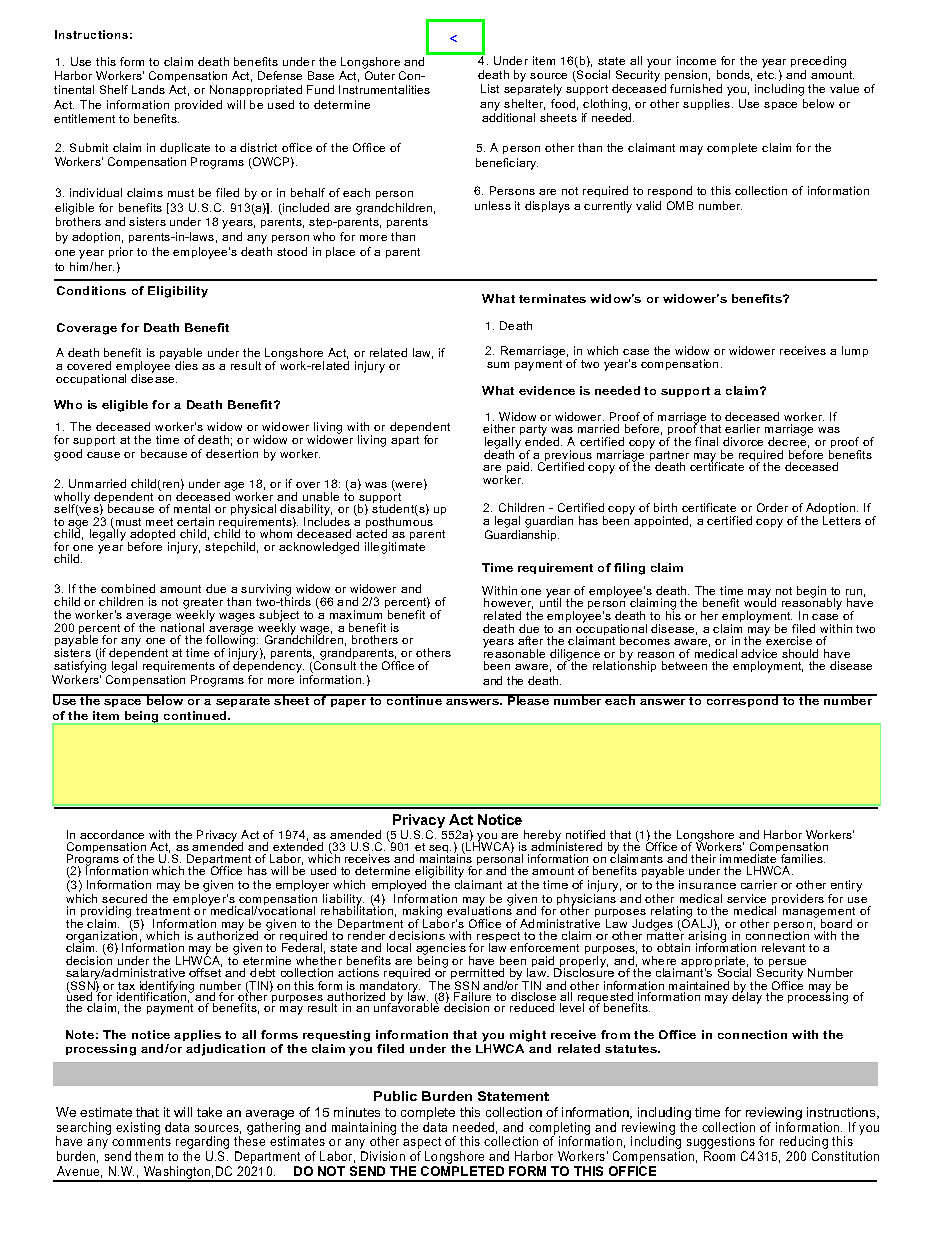  Describe the element at coordinates (748, 858) in the screenshot. I see `immediate` at that location.
